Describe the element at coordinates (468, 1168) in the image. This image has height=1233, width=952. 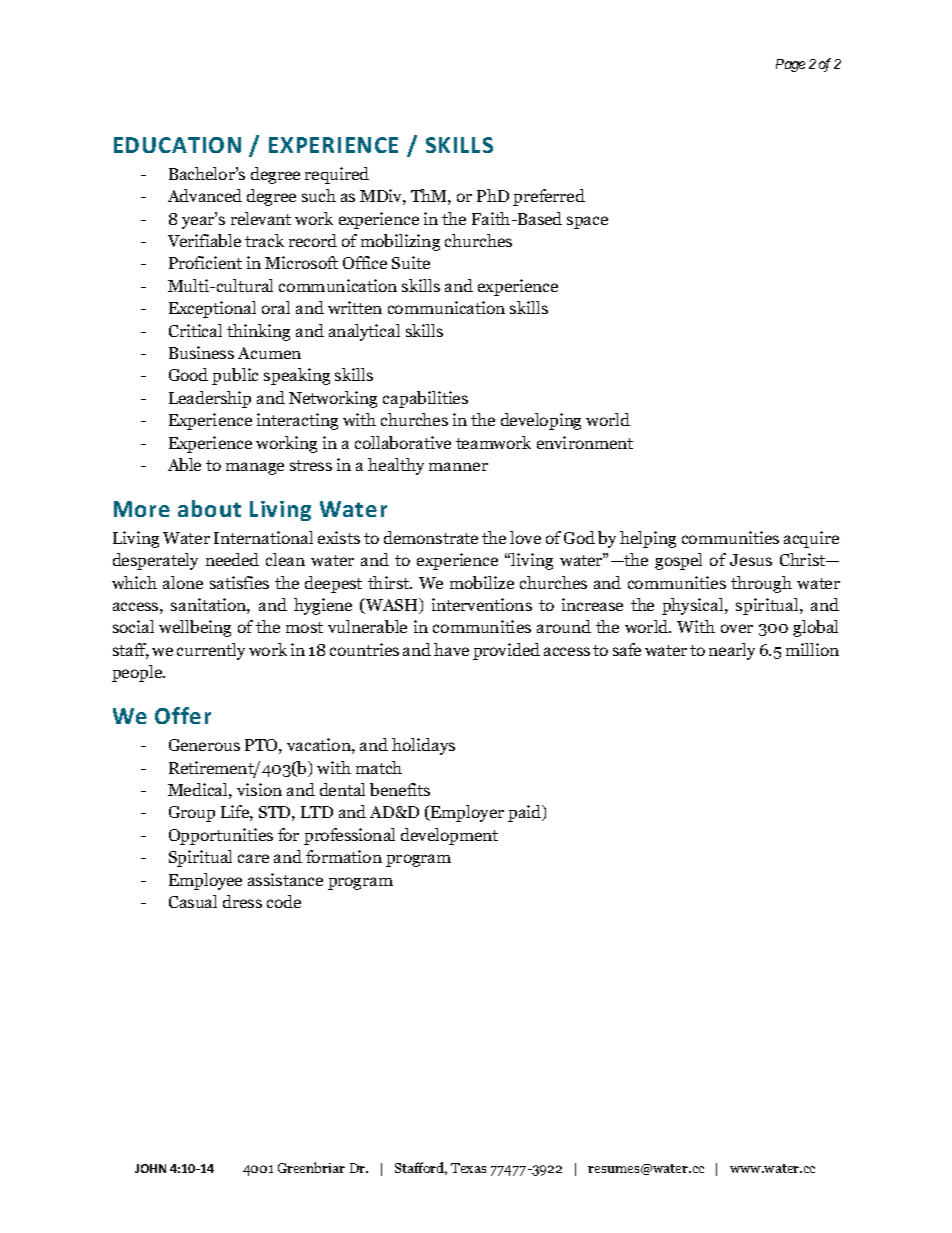
I see `Texas` at that location.
